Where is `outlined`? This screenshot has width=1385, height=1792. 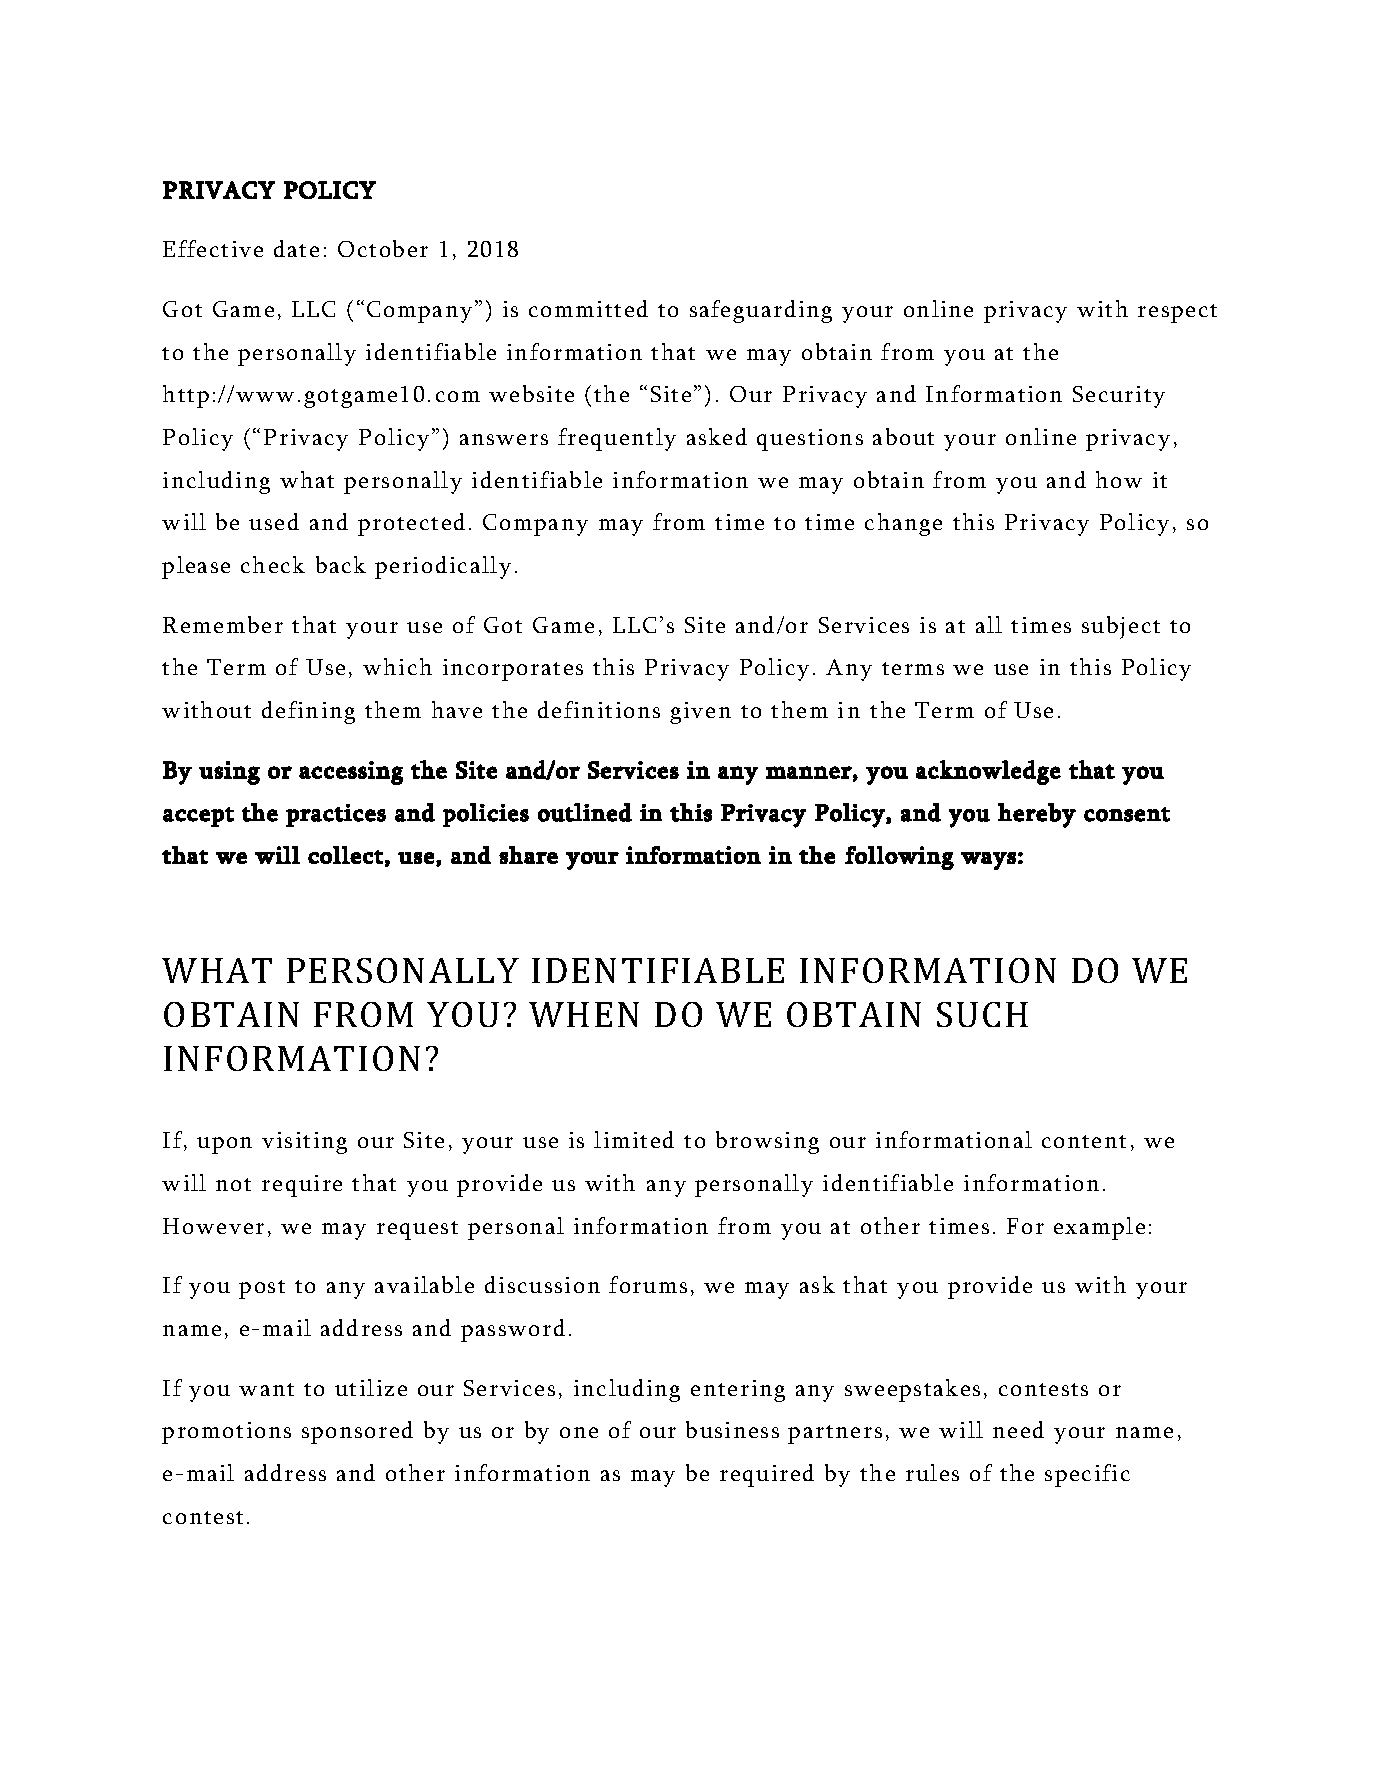 outlined is located at coordinates (585, 812).
